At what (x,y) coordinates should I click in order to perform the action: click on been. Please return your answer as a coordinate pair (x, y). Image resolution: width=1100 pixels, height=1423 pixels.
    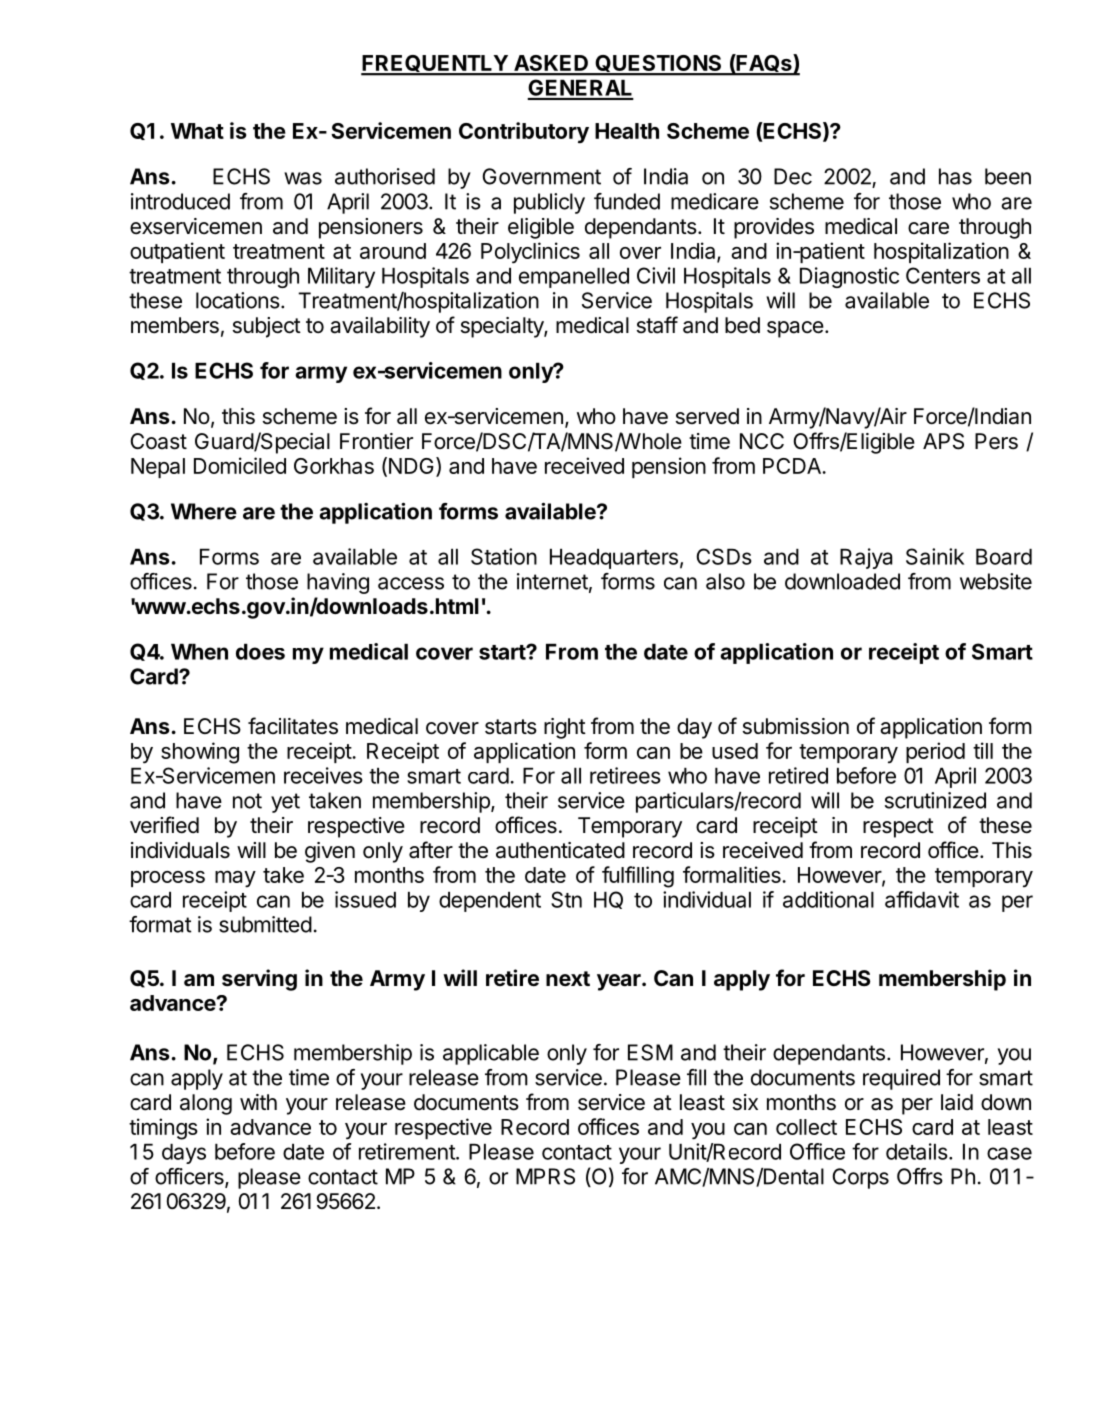
    Looking at the image, I should click on (1008, 176).
